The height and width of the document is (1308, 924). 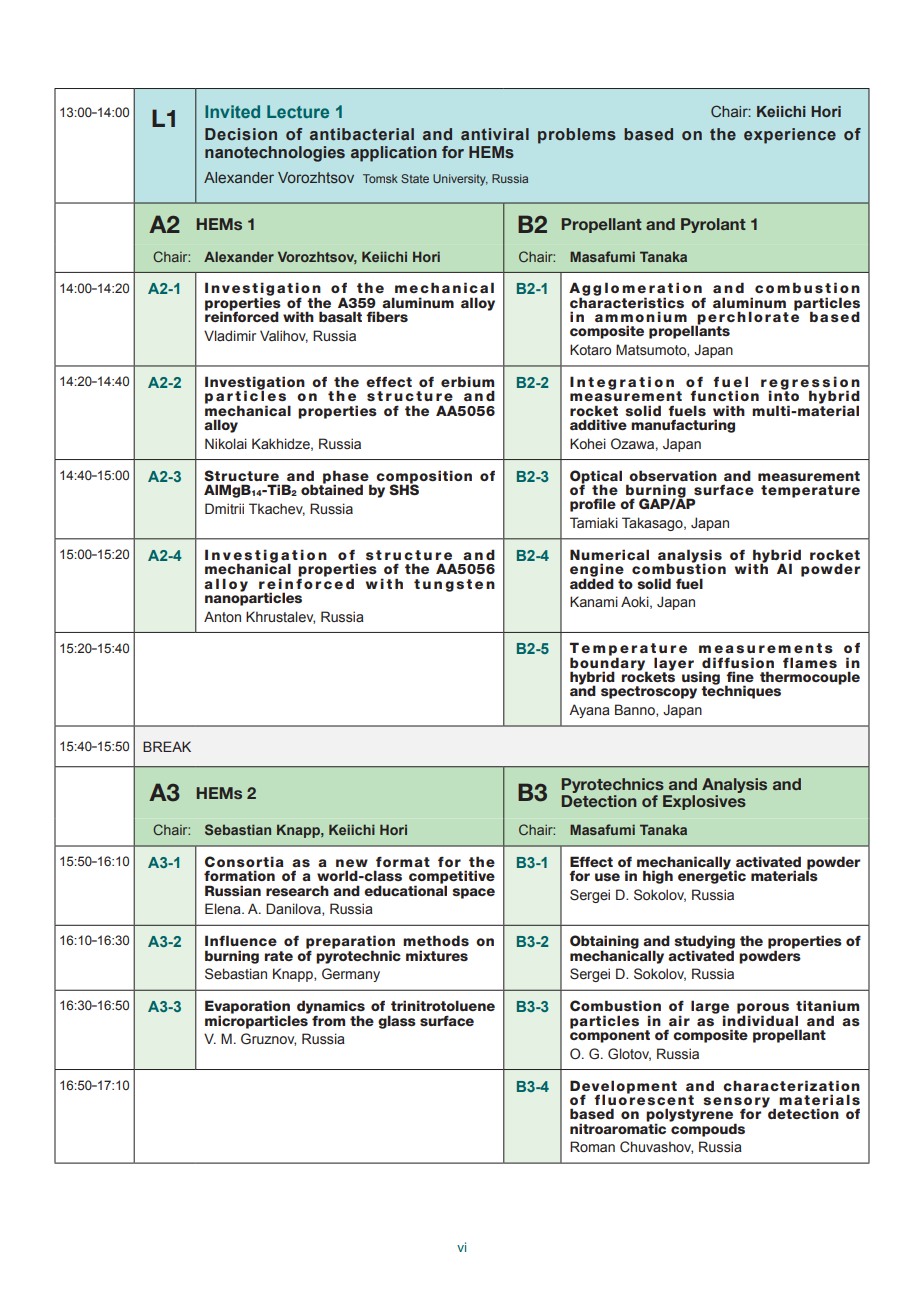 I want to click on energetic, so click(x=712, y=876).
